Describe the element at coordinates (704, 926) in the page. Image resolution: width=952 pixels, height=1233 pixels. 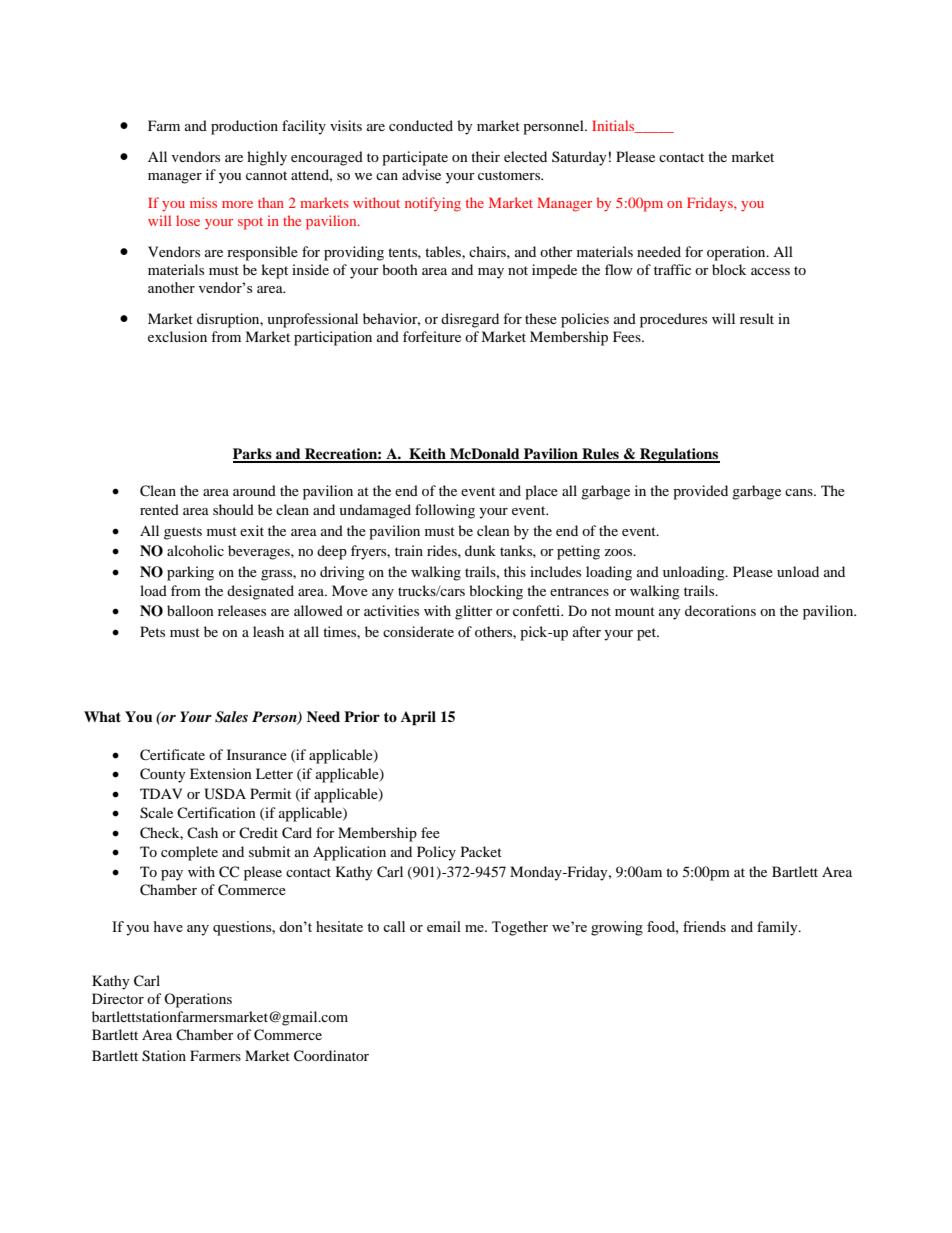
I see `friends` at that location.
